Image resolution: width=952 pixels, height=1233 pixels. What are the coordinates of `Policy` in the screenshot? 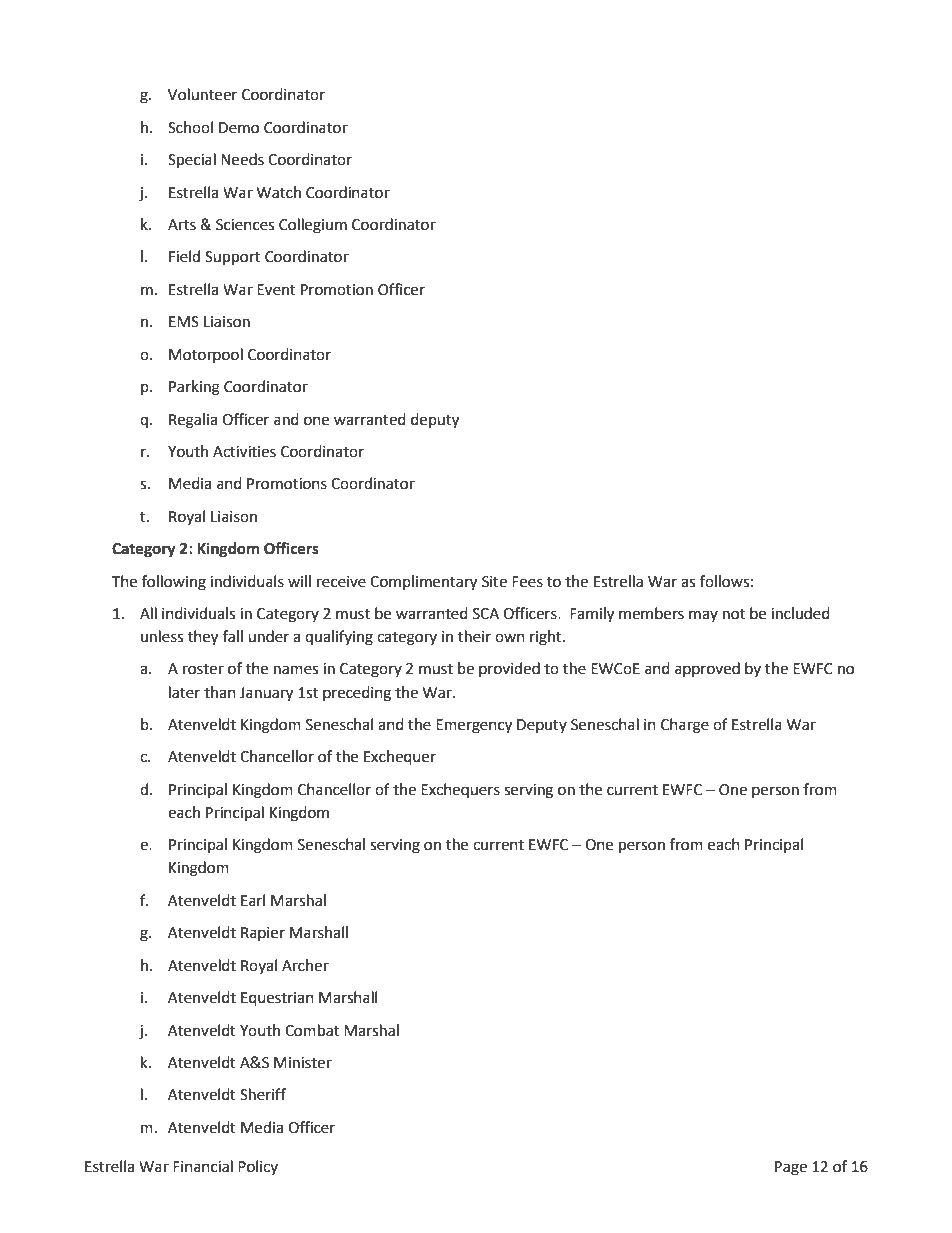 It's located at (258, 1167).
